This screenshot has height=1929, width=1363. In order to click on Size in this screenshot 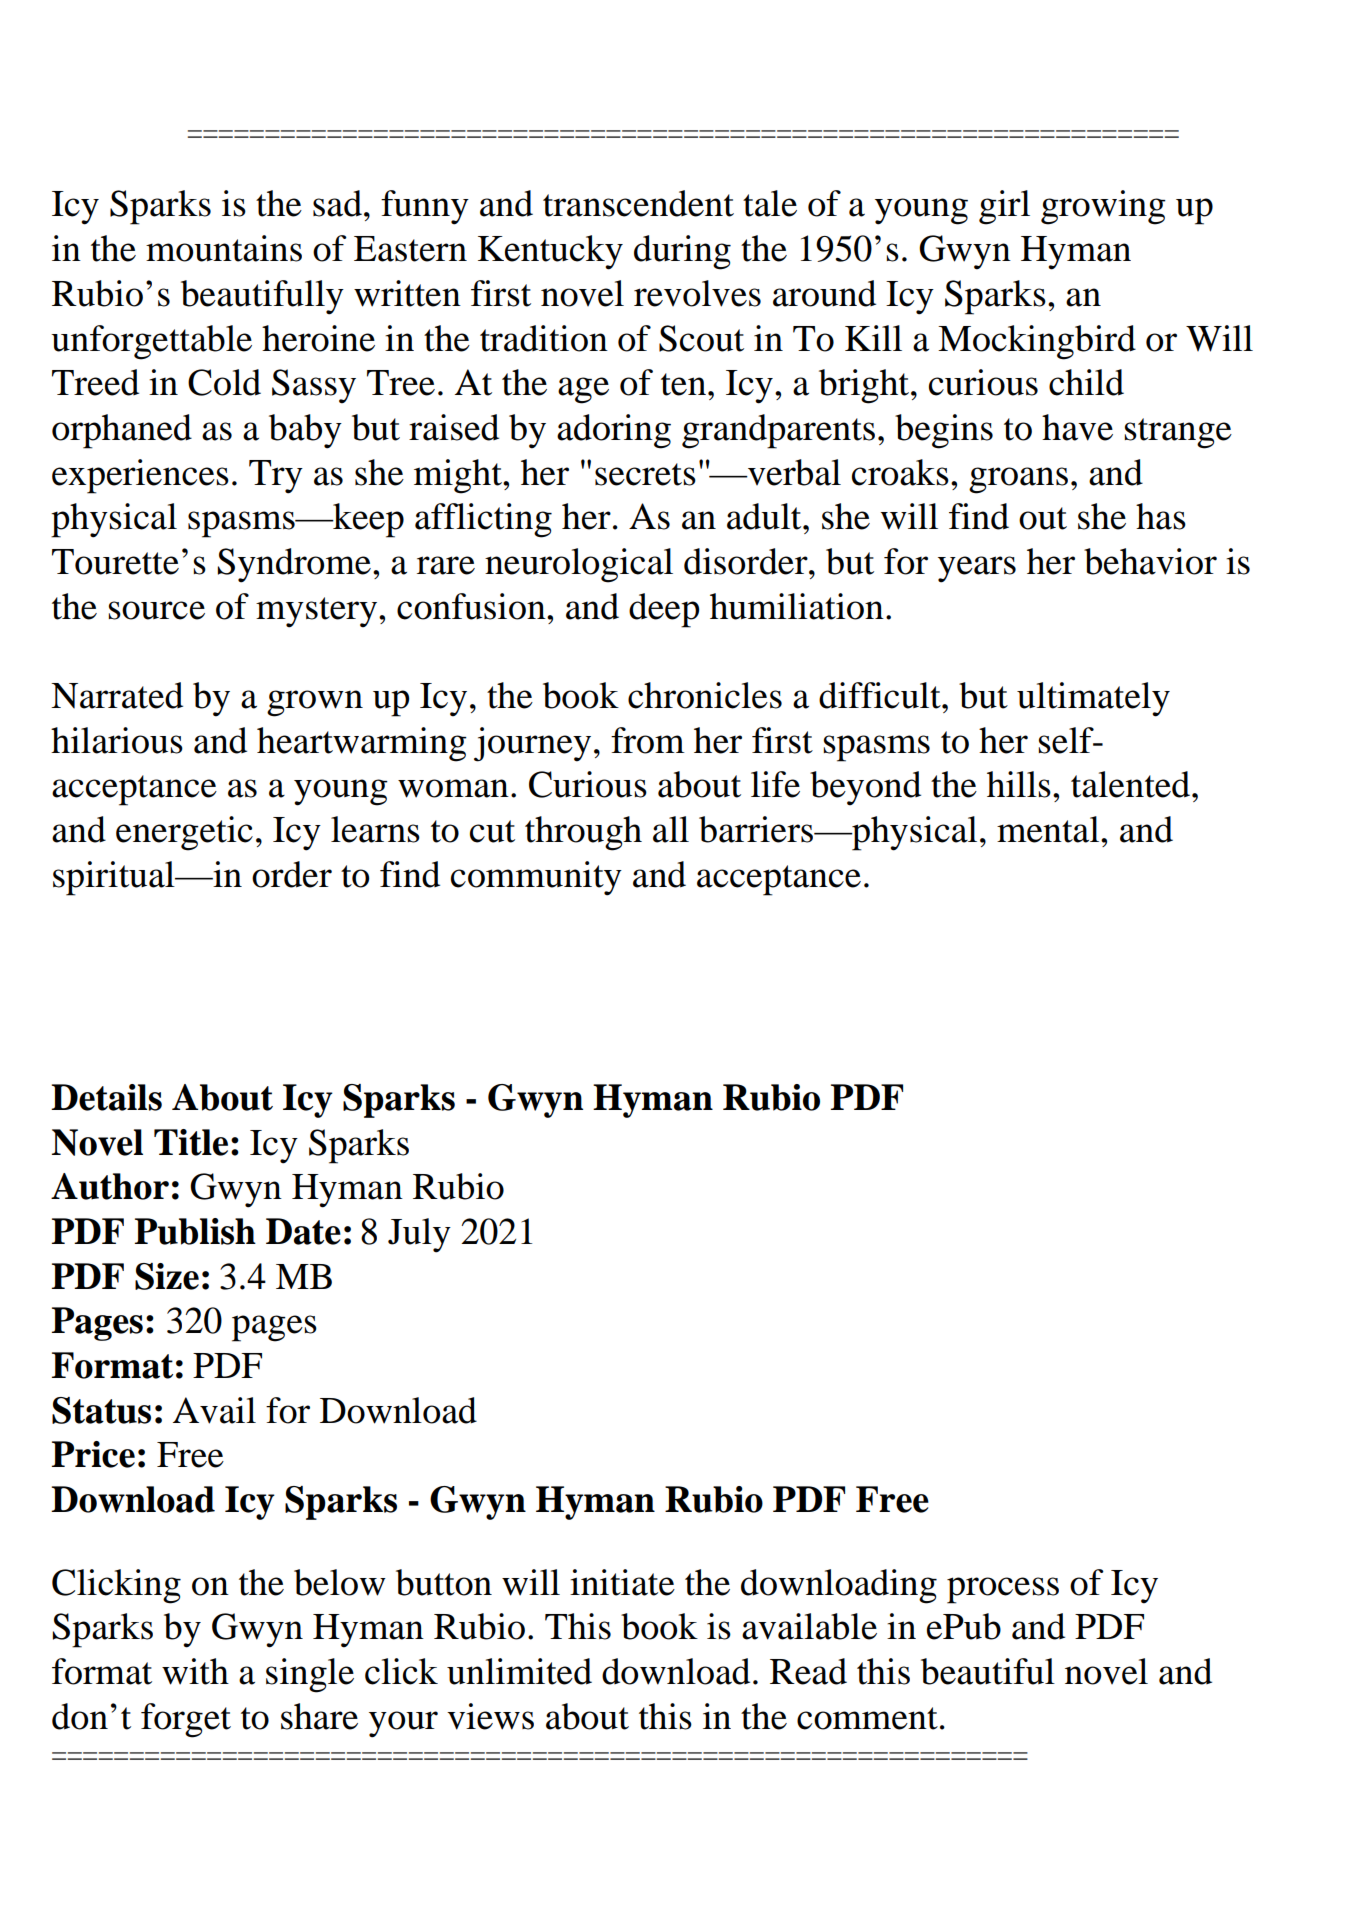, I will do `click(167, 1276)`.
